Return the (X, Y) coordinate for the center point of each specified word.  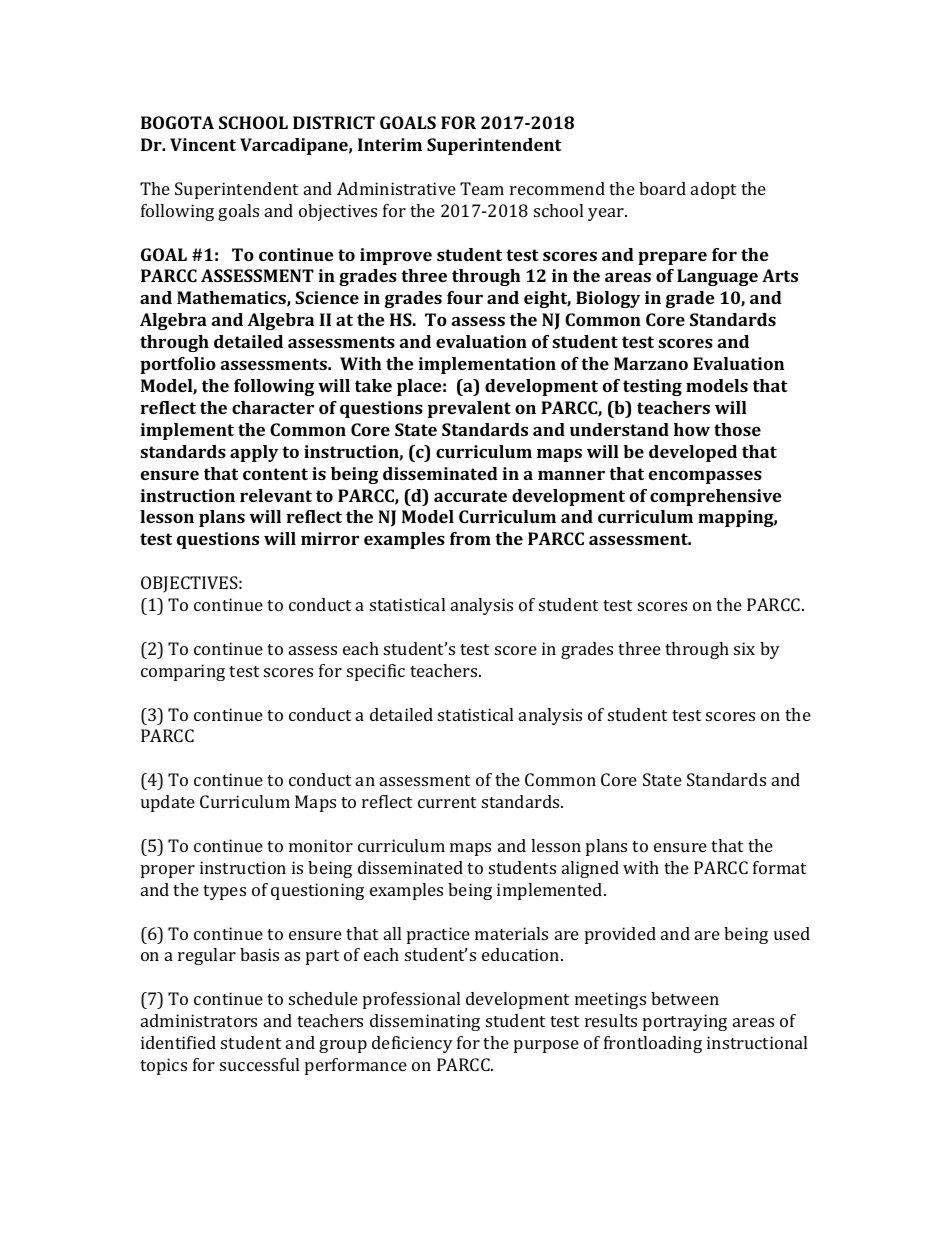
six (744, 648)
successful (259, 1064)
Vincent (203, 144)
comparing (183, 672)
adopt (713, 190)
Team (482, 188)
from (470, 538)
